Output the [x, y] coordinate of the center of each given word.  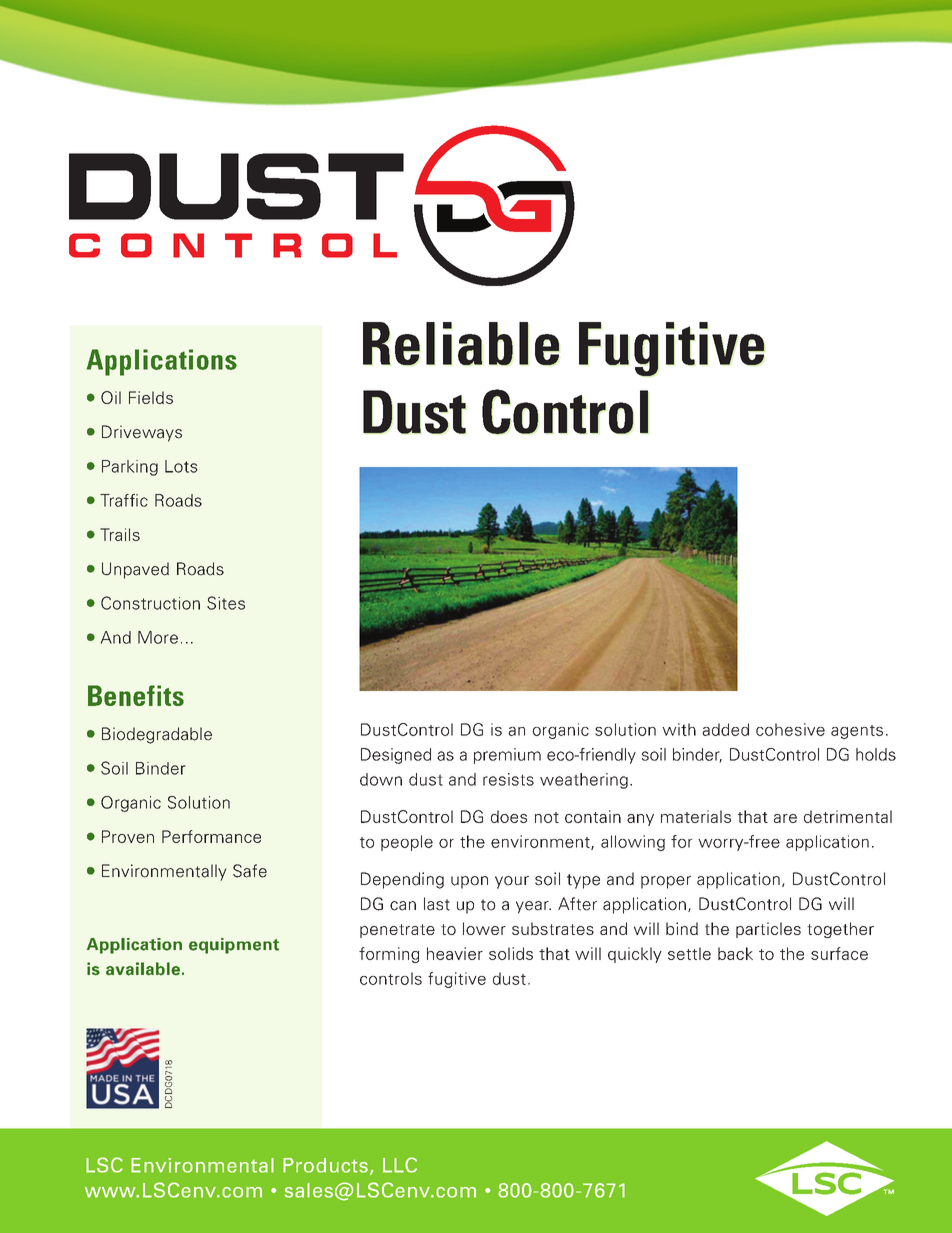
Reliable [461, 344]
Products [325, 1165]
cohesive [790, 729]
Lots [181, 466]
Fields [151, 397]
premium [507, 756]
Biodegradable [157, 735]
